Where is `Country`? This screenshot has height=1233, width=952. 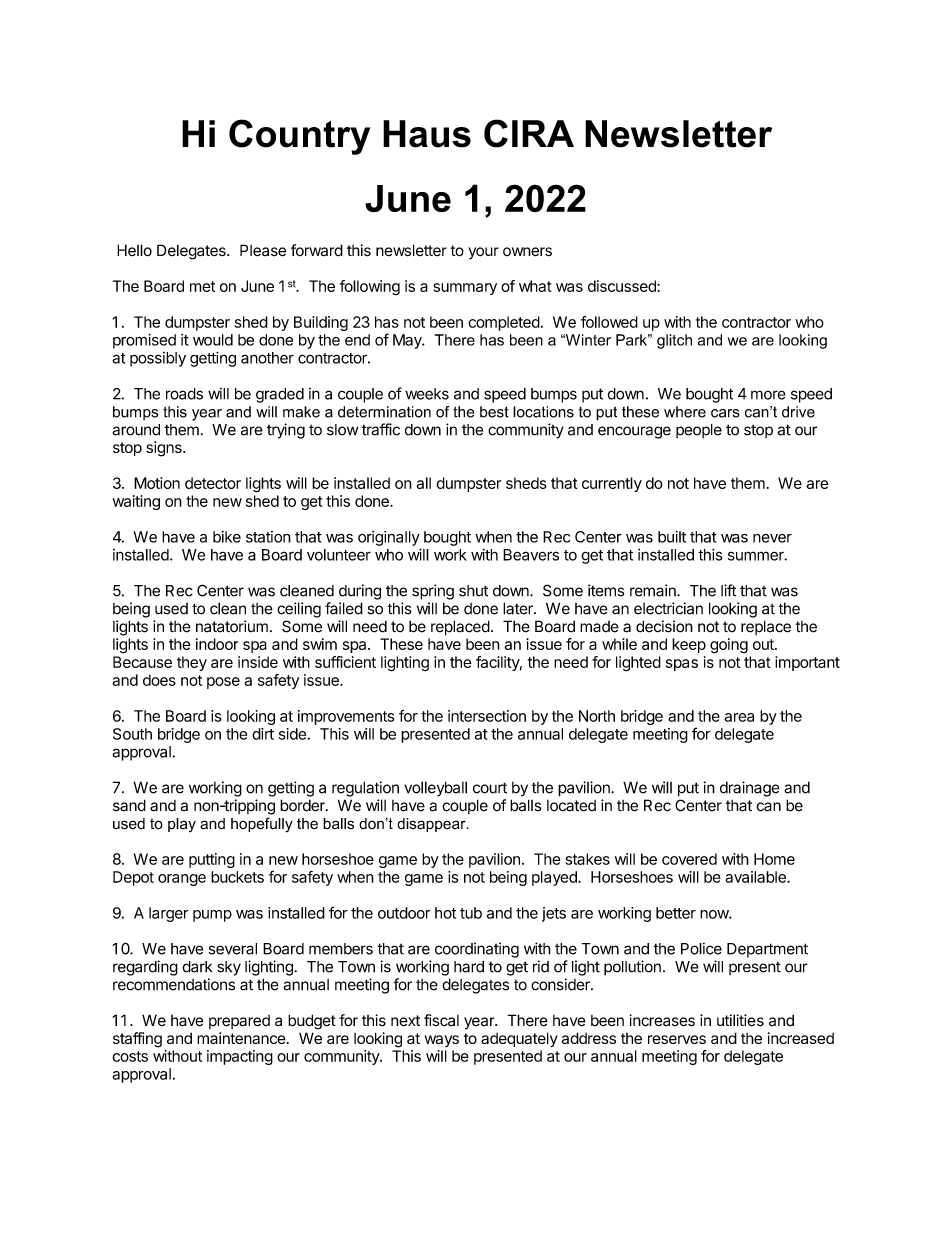 Country is located at coordinates (299, 137).
